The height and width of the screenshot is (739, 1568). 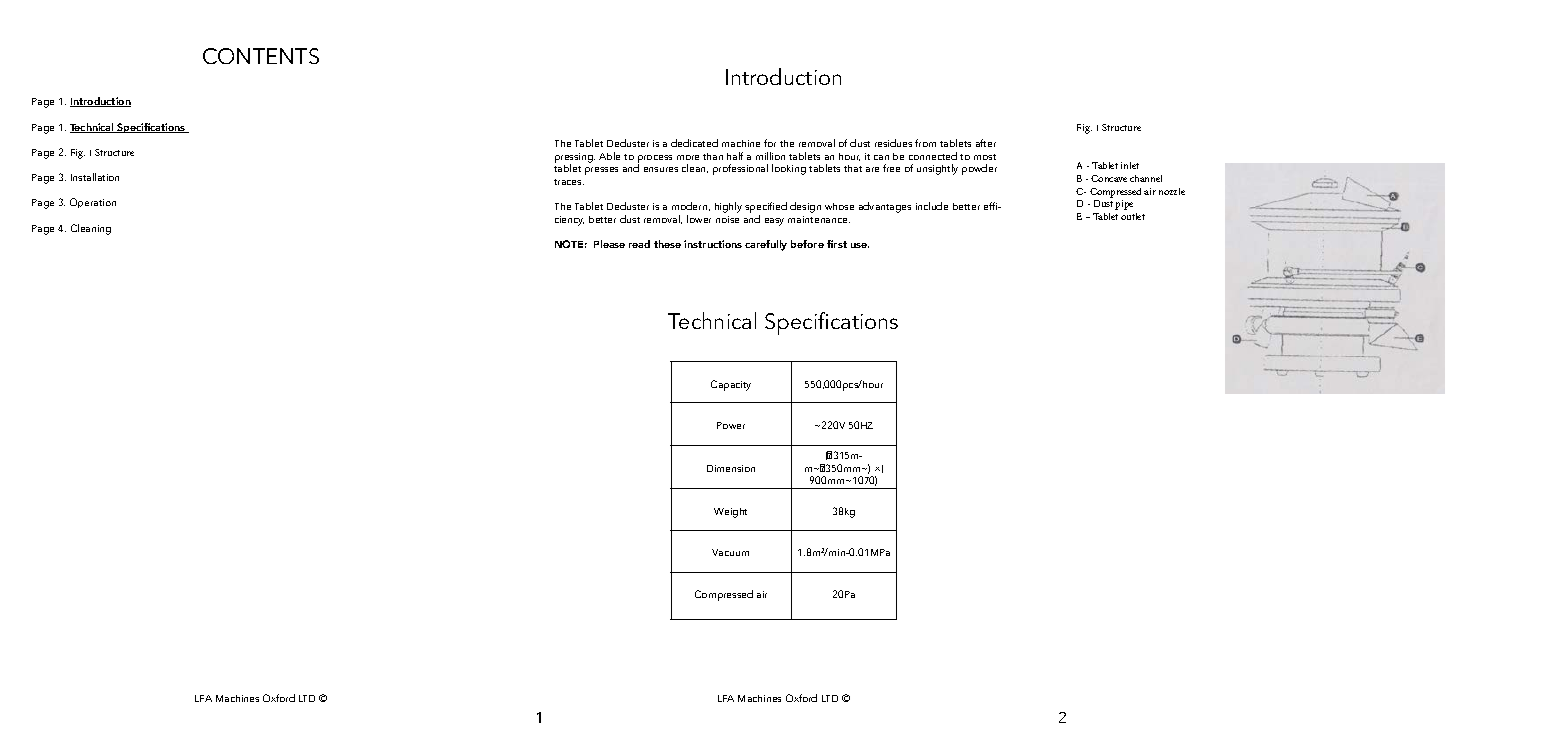 What do you see at coordinates (261, 56) in the screenshot?
I see `CONTENTS` at bounding box center [261, 56].
